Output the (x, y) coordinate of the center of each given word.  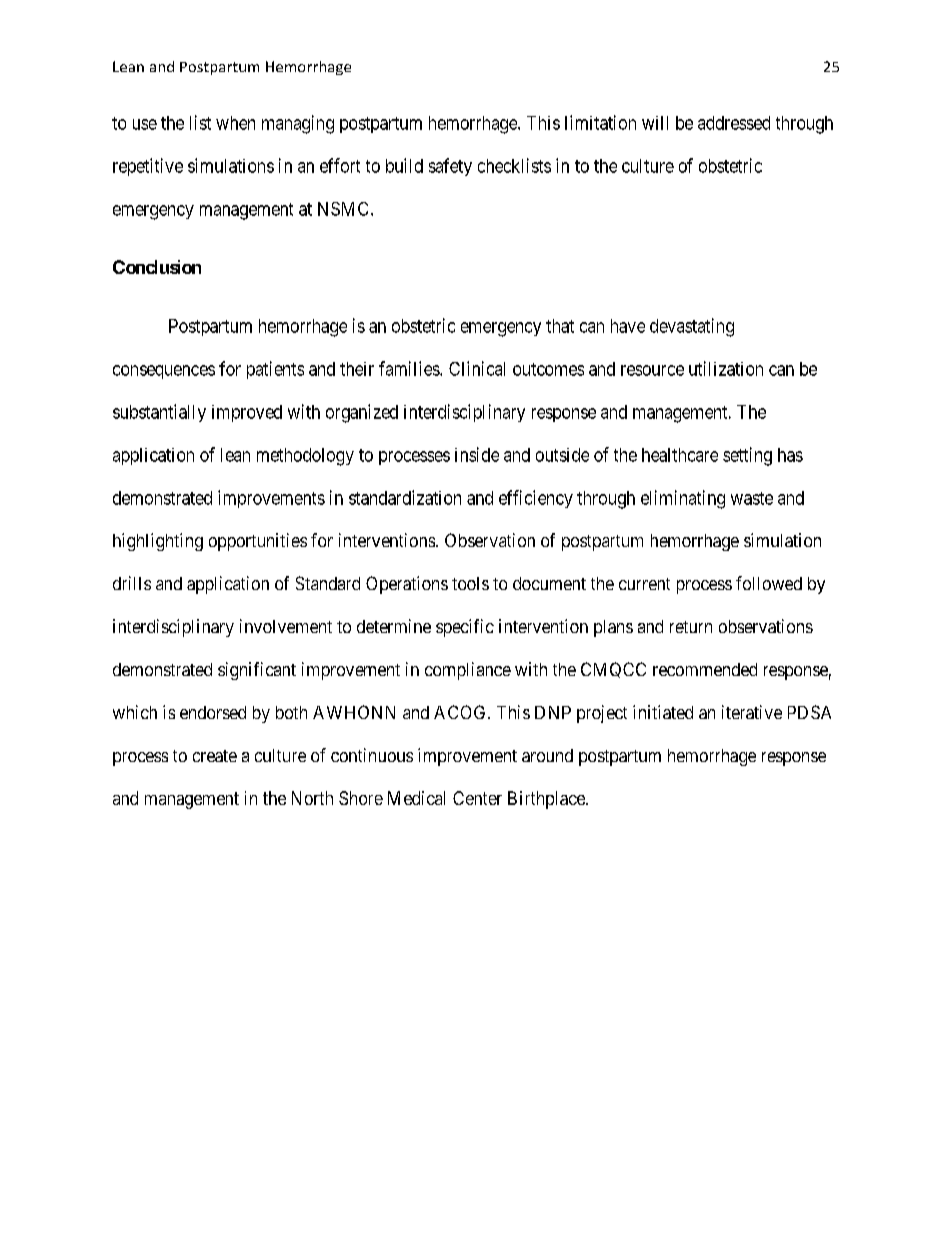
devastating (692, 327)
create (215, 756)
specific (465, 628)
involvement (286, 626)
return (691, 627)
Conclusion (157, 267)
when (235, 123)
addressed (734, 123)
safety (450, 167)
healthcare (680, 455)
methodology (305, 457)
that (560, 326)
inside (477, 454)
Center (477, 798)
